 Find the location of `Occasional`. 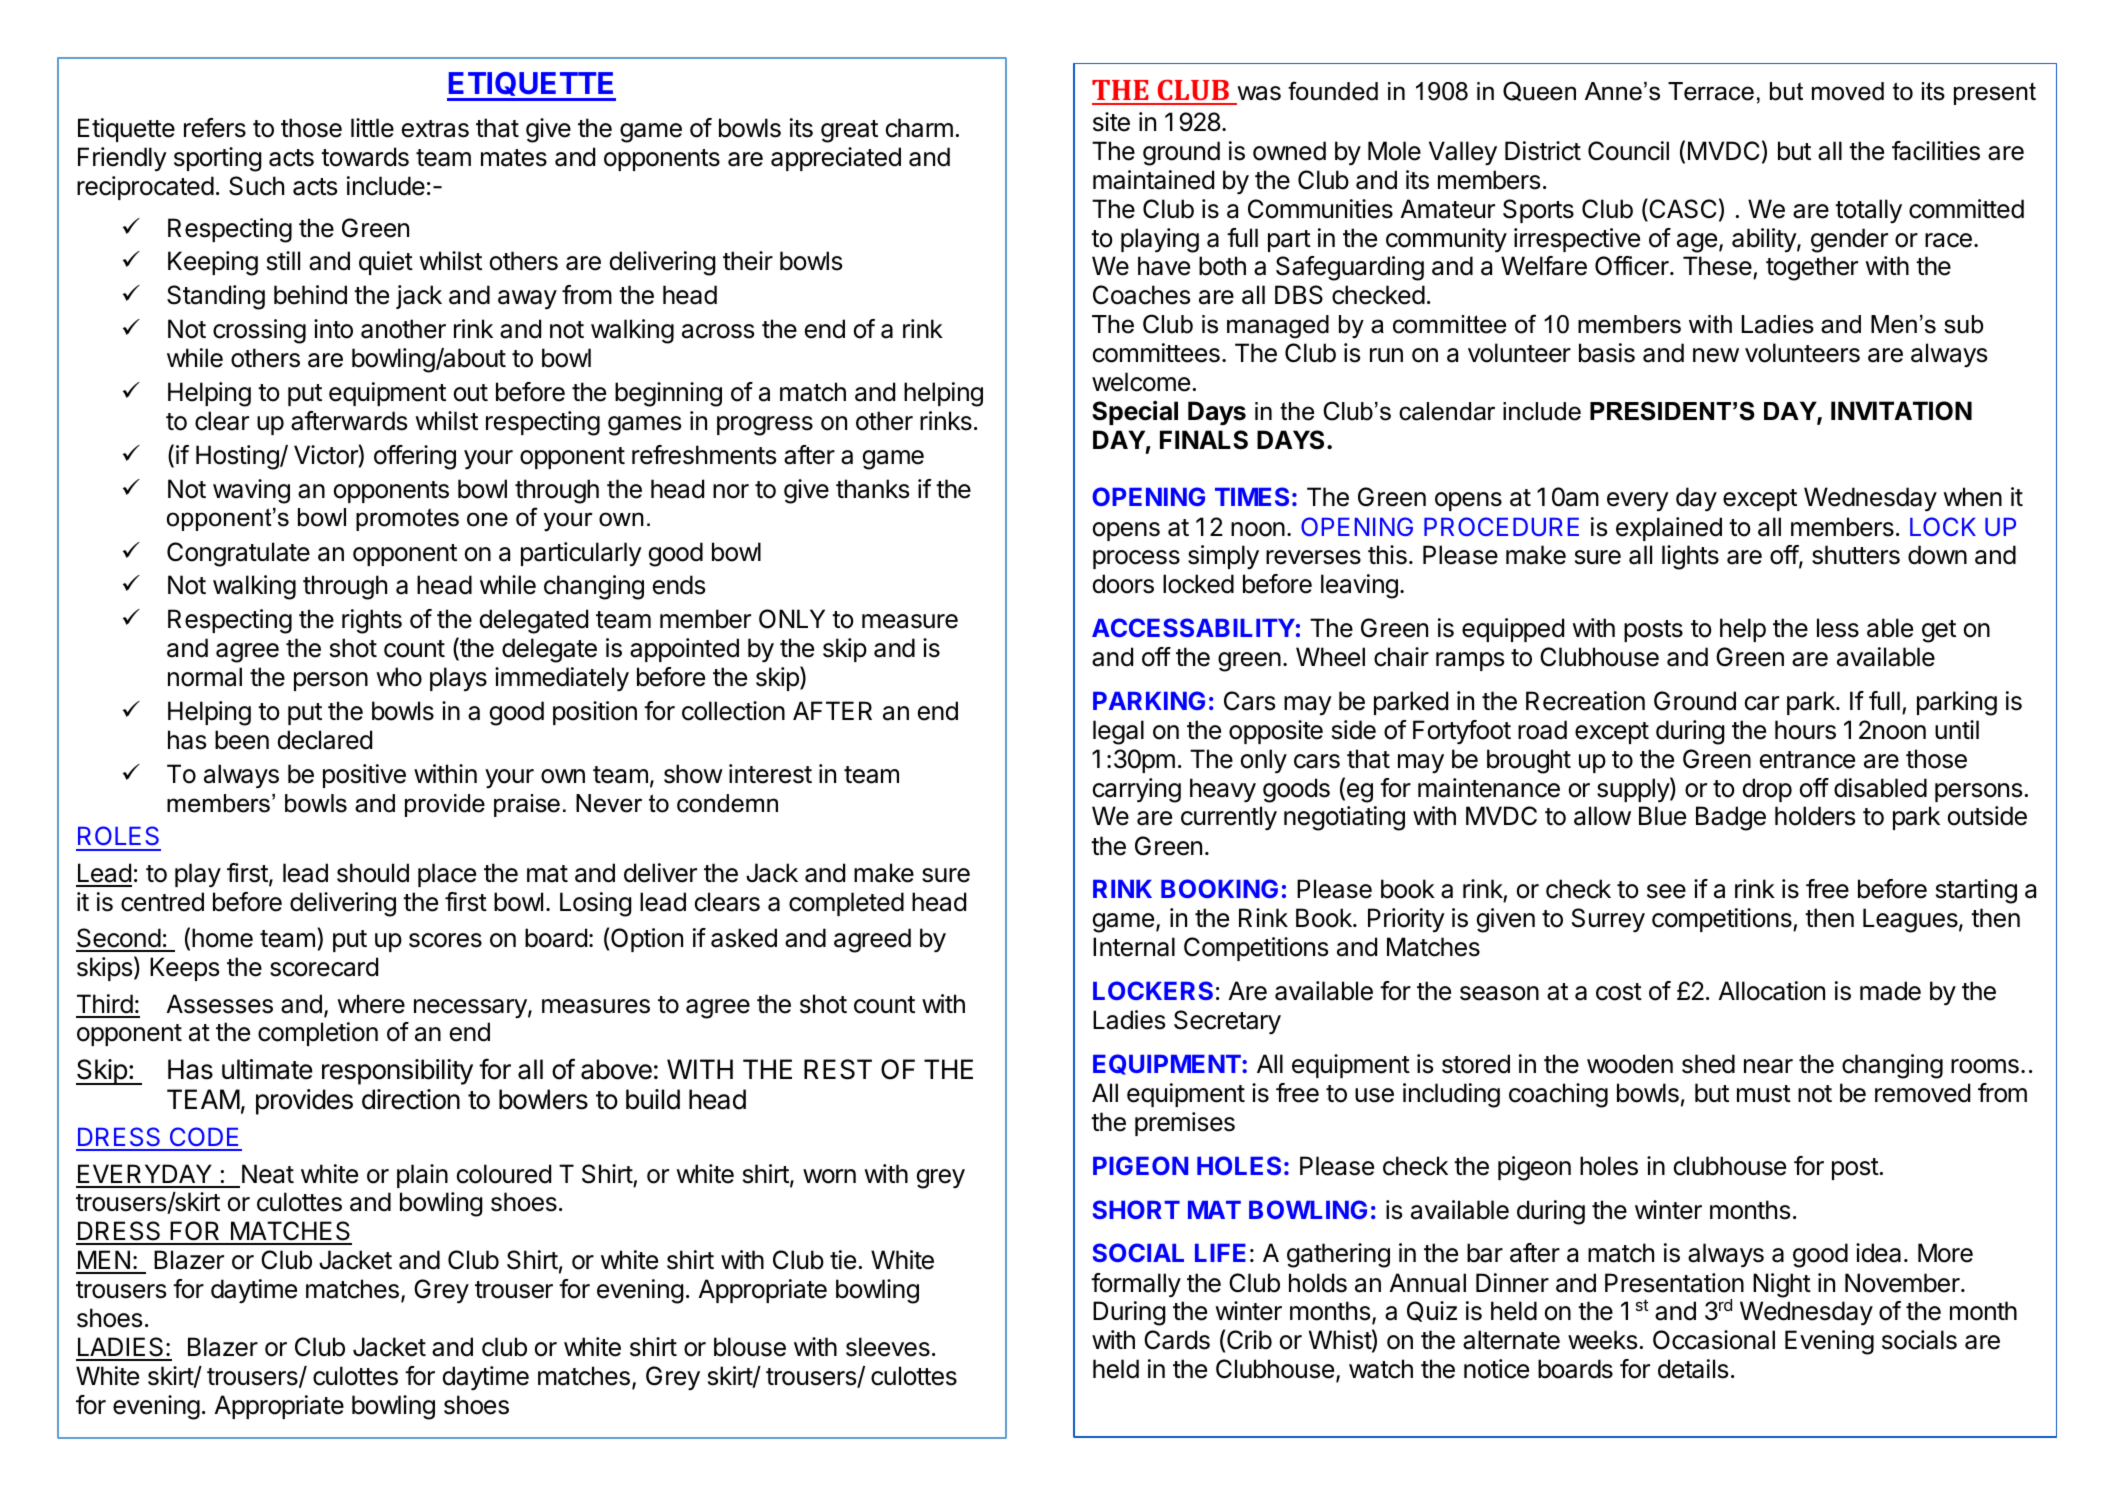

Occasional is located at coordinates (1714, 1340).
